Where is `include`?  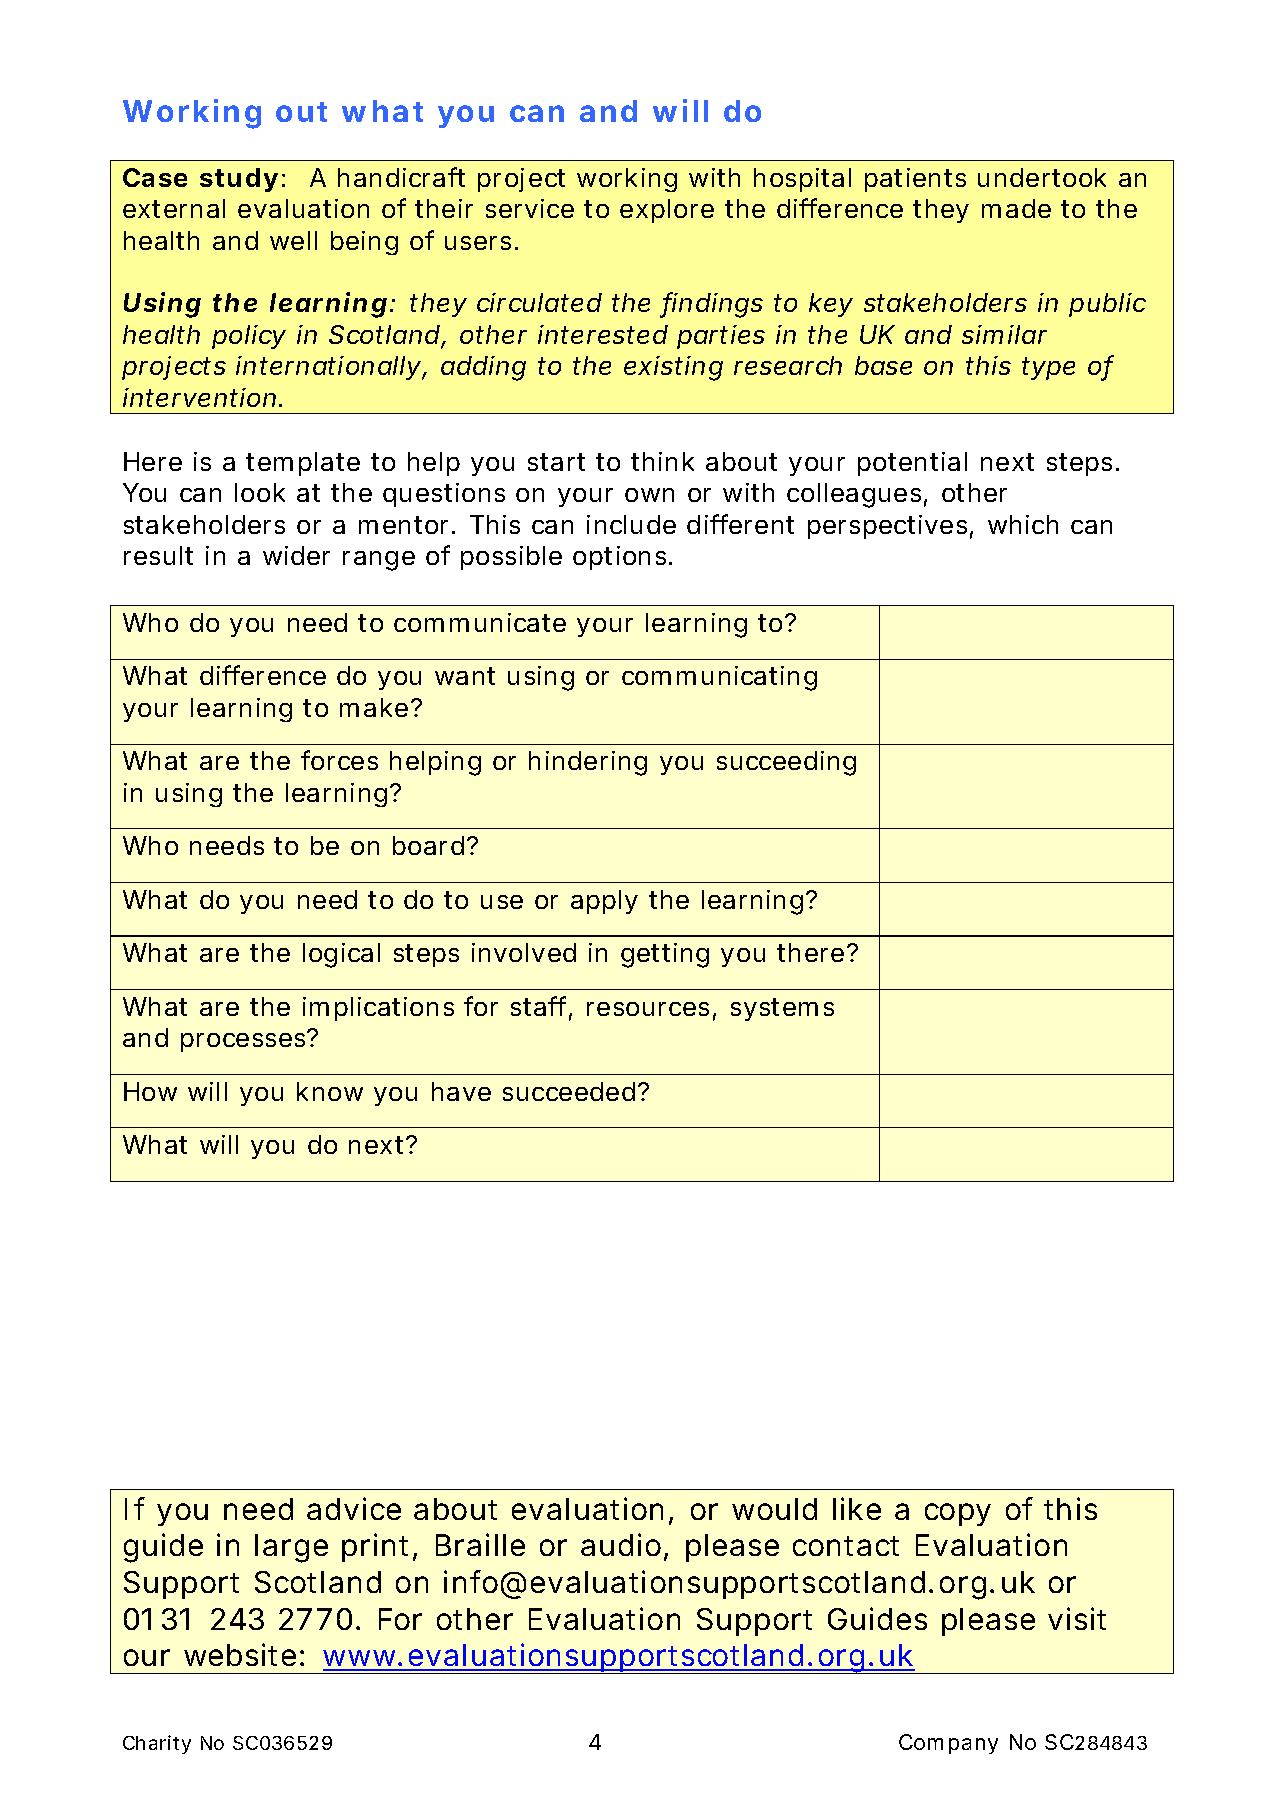 include is located at coordinates (631, 524).
